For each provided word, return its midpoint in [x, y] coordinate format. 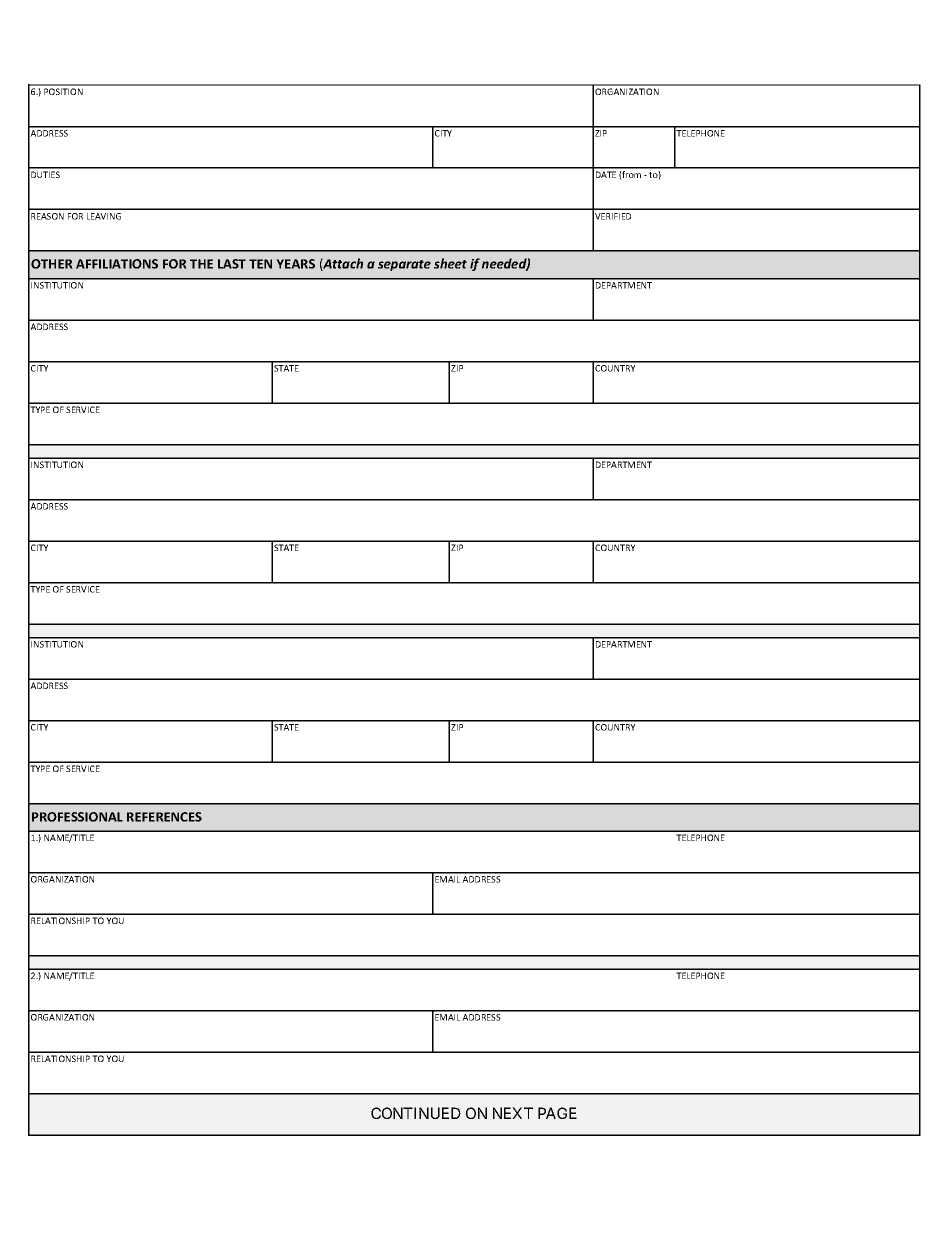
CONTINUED [416, 1113]
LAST [232, 264]
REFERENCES [164, 817]
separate [404, 265]
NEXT [513, 1113]
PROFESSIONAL [77, 817]
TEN [260, 264]
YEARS [295, 264]
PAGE [557, 1113]
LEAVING [104, 216]
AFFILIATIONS [117, 264]
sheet [450, 263]
